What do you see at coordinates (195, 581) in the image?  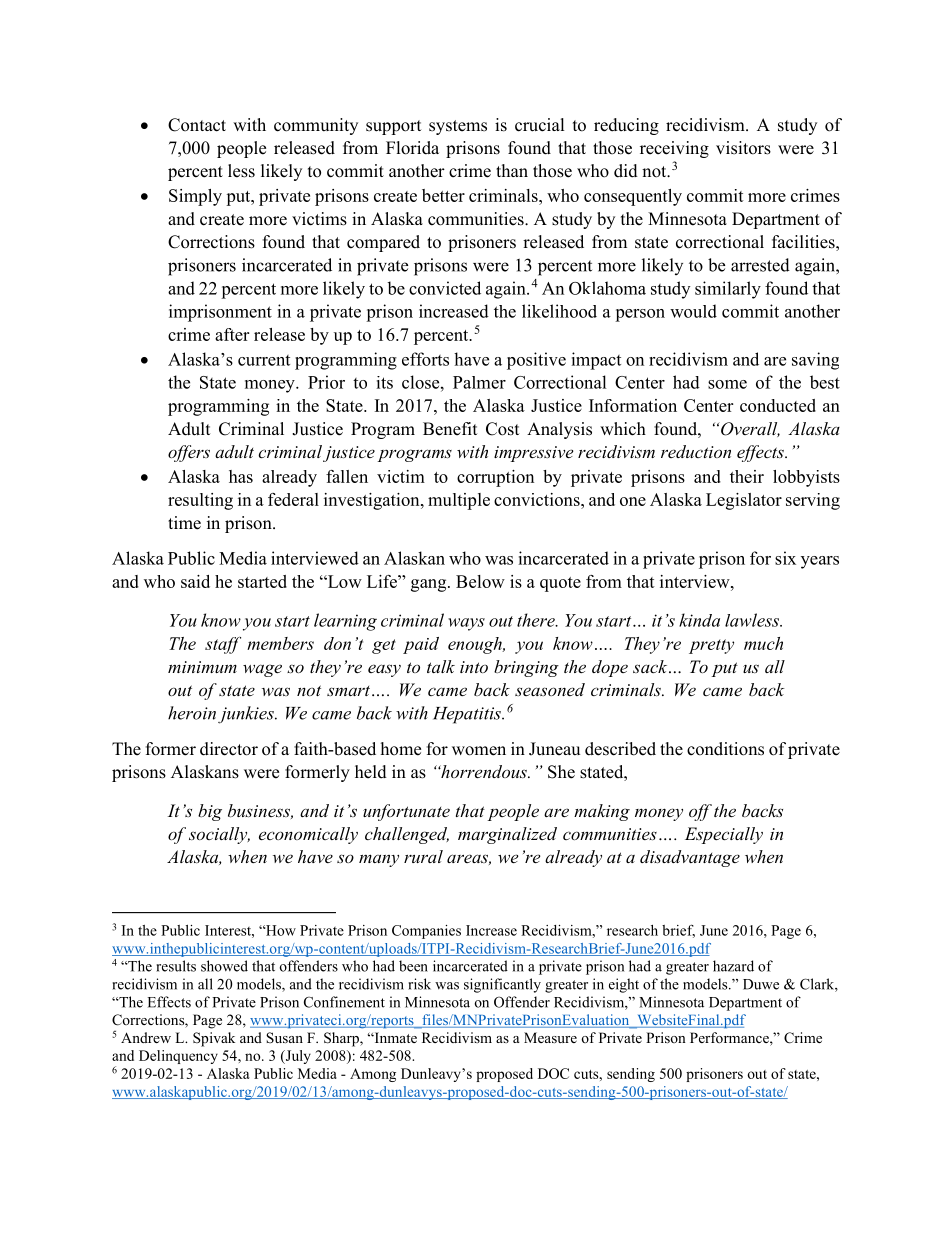 I see `said` at bounding box center [195, 581].
